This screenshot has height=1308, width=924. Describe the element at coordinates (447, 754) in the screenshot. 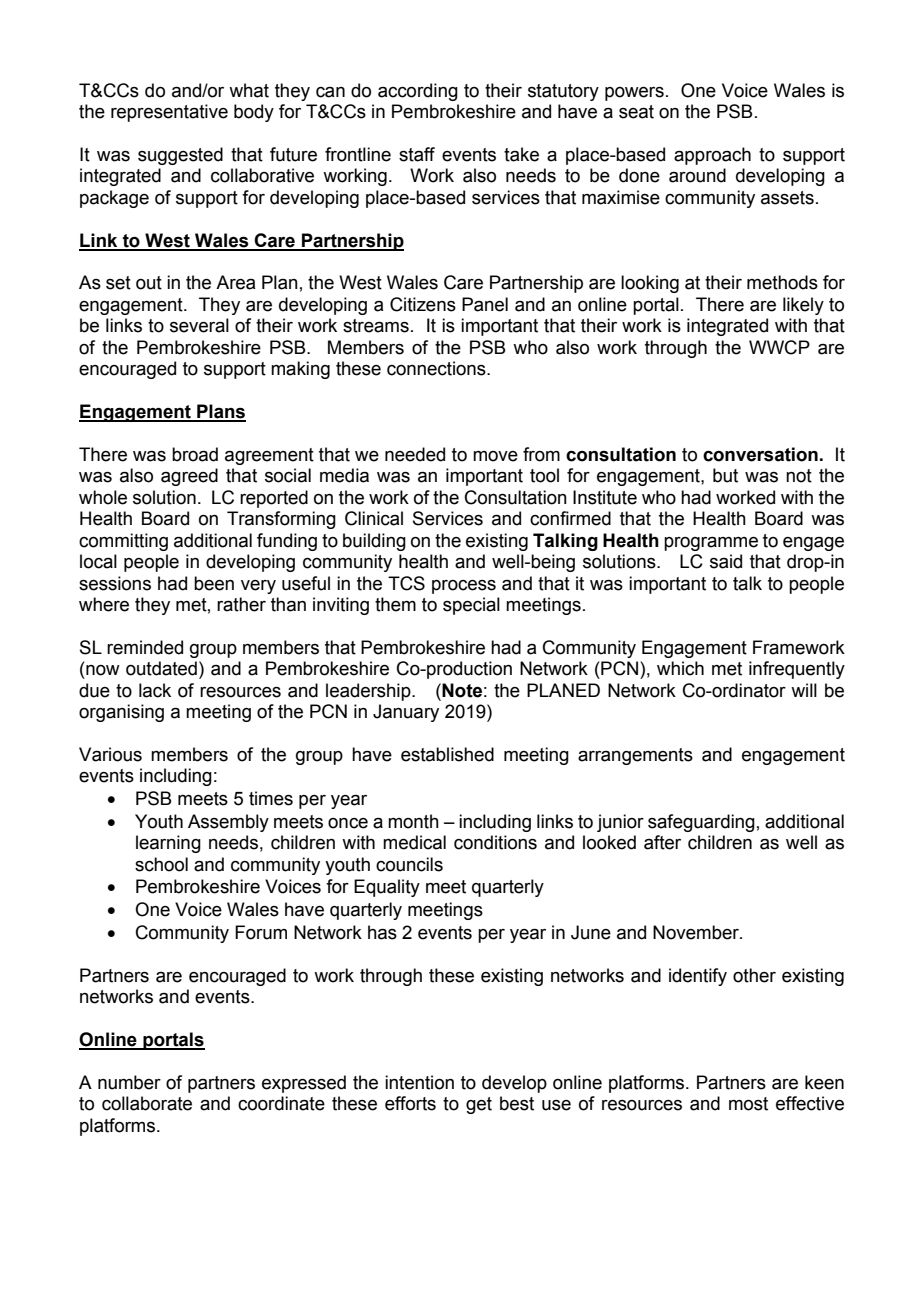

I see `established` at that location.
